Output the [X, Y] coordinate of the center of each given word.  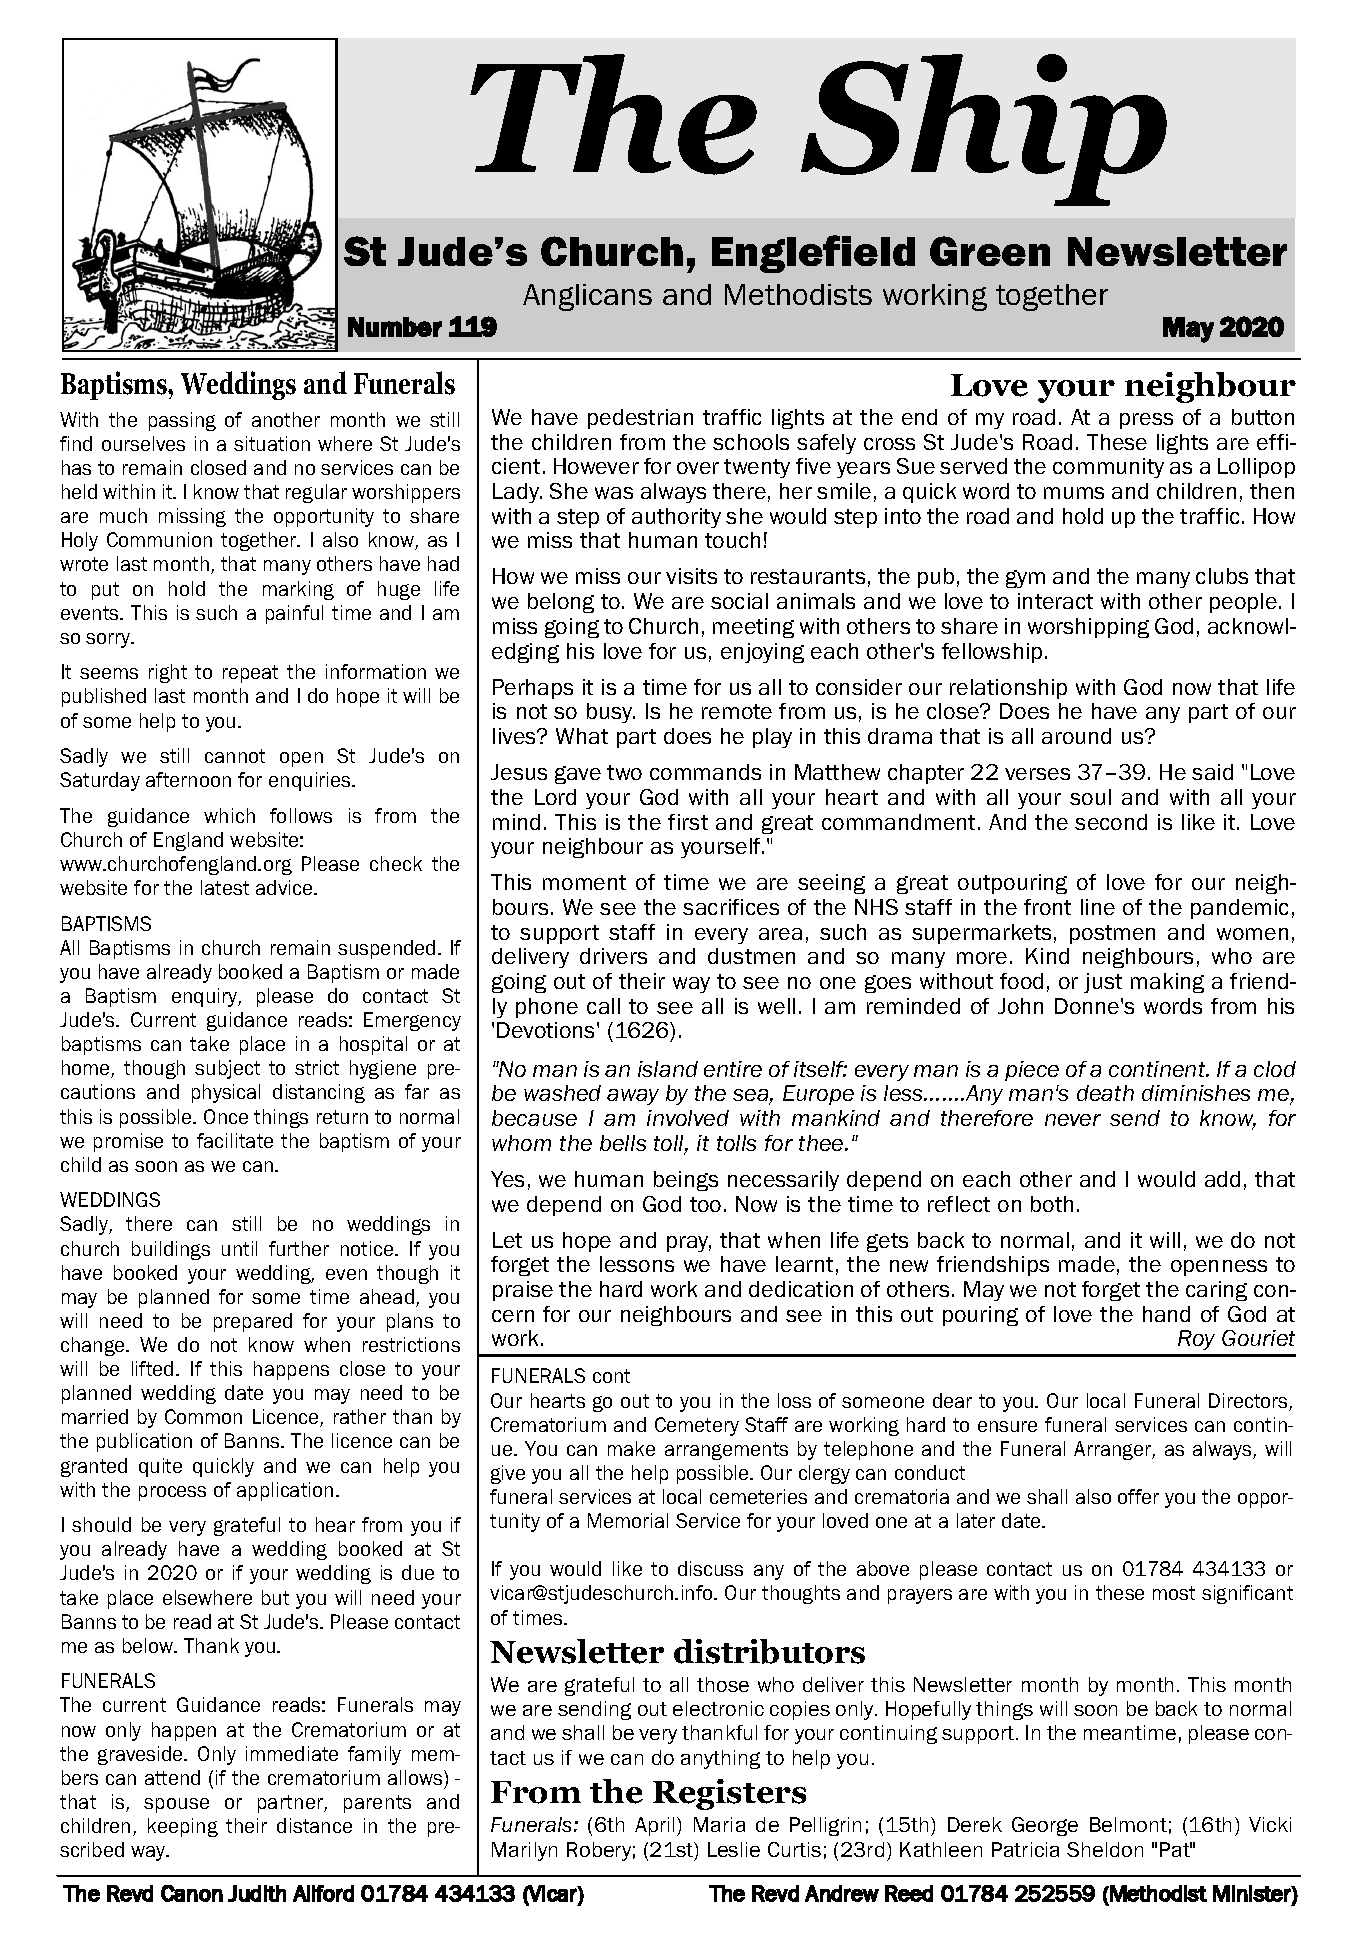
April [656, 1826]
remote [737, 711]
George [1045, 1826]
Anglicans [587, 297]
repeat [250, 674]
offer [1138, 1496]
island [668, 1069]
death [1105, 1093]
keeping [183, 1827]
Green [990, 251]
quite [160, 1467]
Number [395, 327]
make [631, 1448]
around [1076, 736]
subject [227, 1069]
